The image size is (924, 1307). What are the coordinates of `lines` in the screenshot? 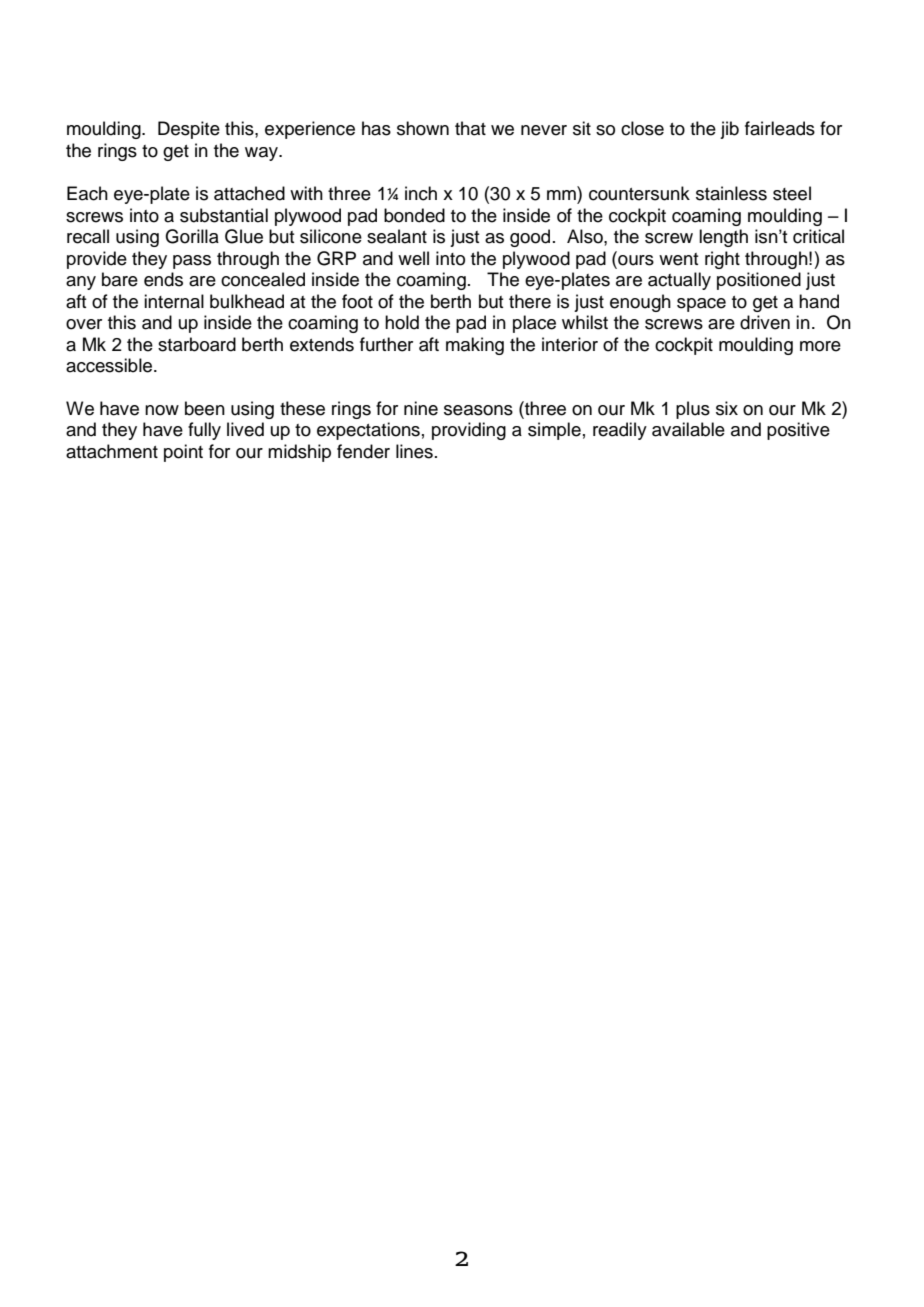 It's located at (414, 451).
